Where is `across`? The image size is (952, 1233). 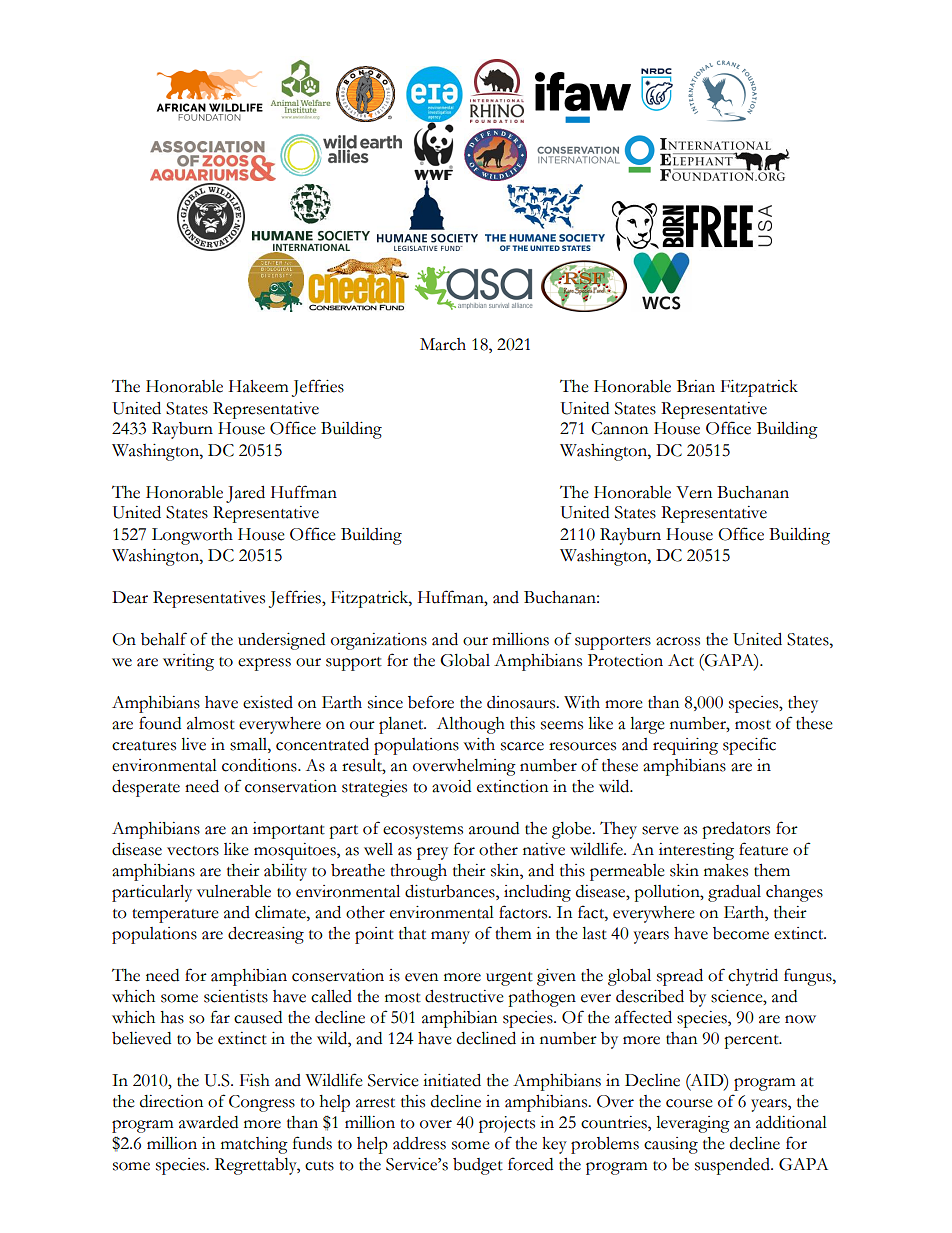 across is located at coordinates (678, 641).
